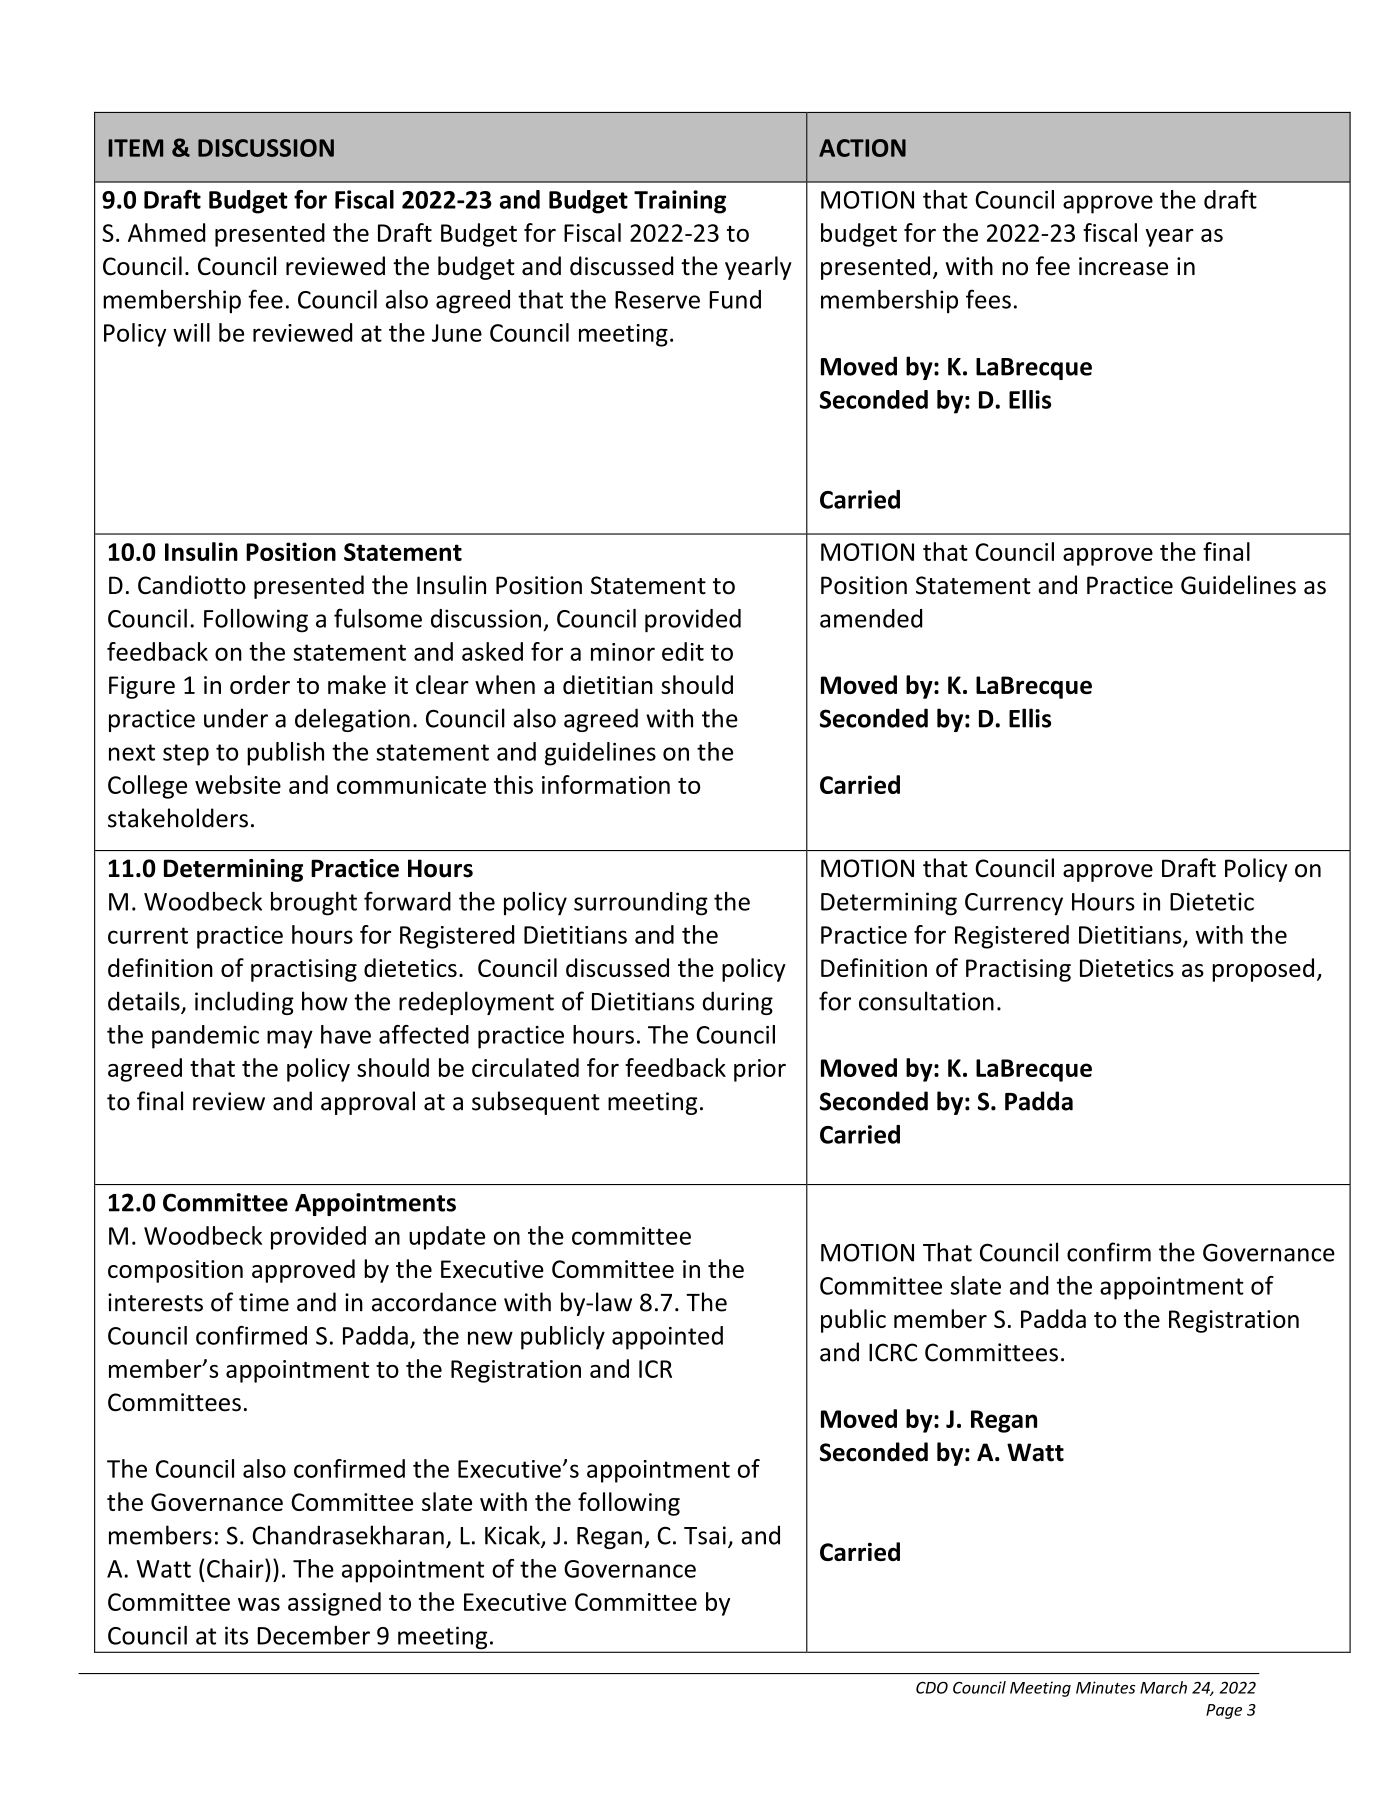  Describe the element at coordinates (1263, 970) in the document. I see `proposed` at that location.
